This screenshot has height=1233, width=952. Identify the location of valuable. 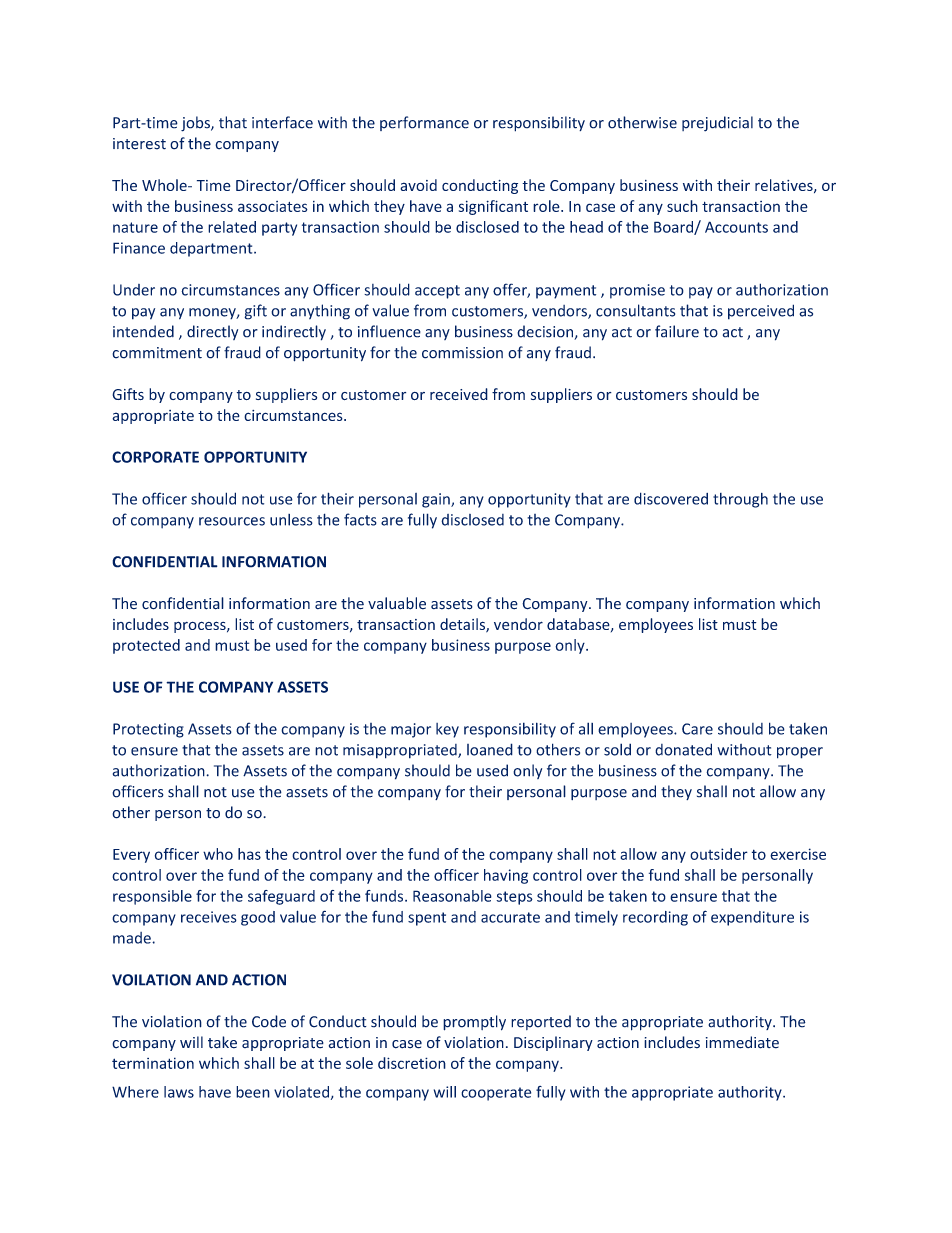
(397, 603).
